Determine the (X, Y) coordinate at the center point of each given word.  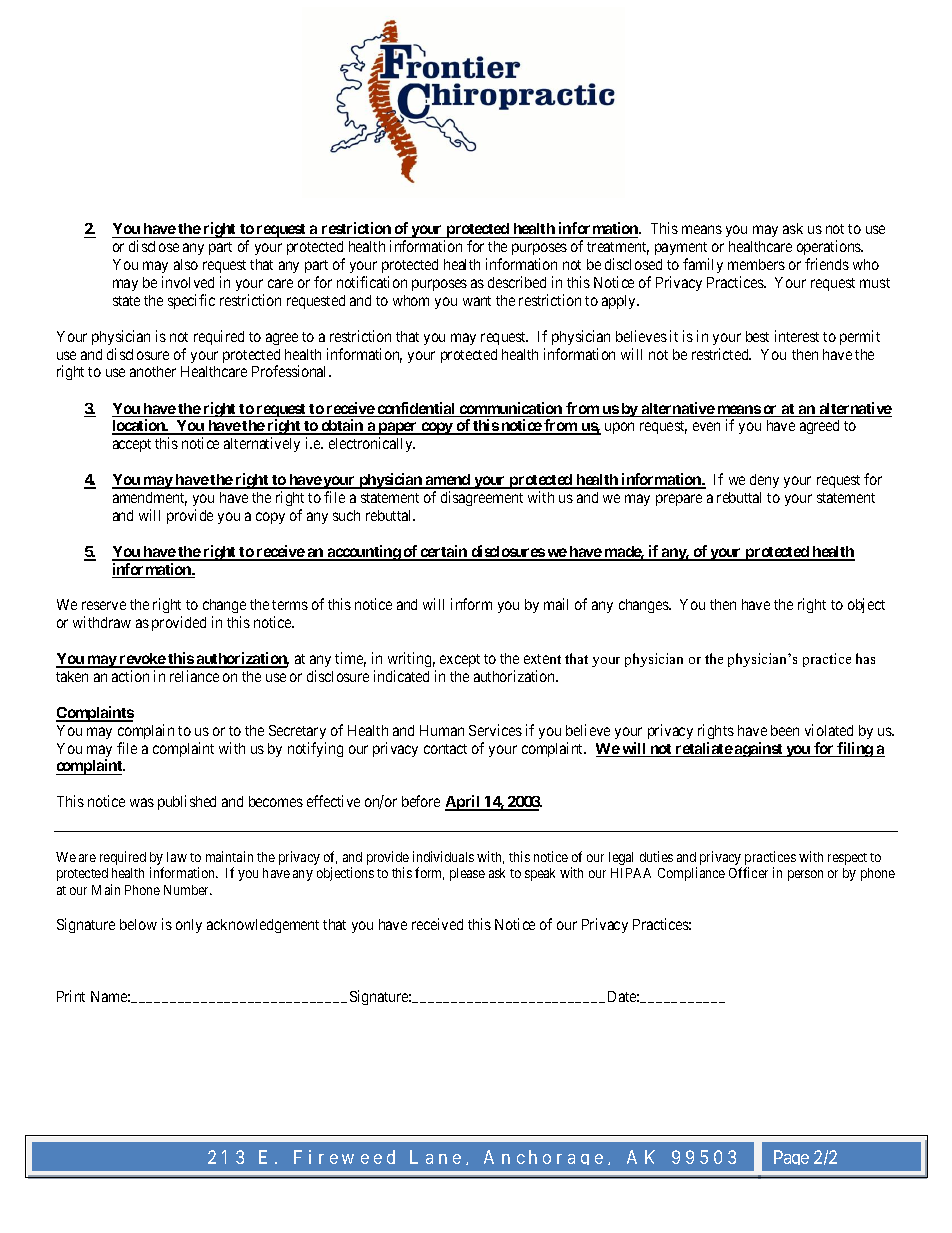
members (756, 264)
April (464, 803)
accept (132, 445)
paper (398, 428)
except (460, 660)
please (467, 874)
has (865, 658)
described (517, 282)
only (189, 926)
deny (764, 481)
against (759, 749)
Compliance (691, 874)
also (186, 264)
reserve (104, 605)
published (187, 802)
